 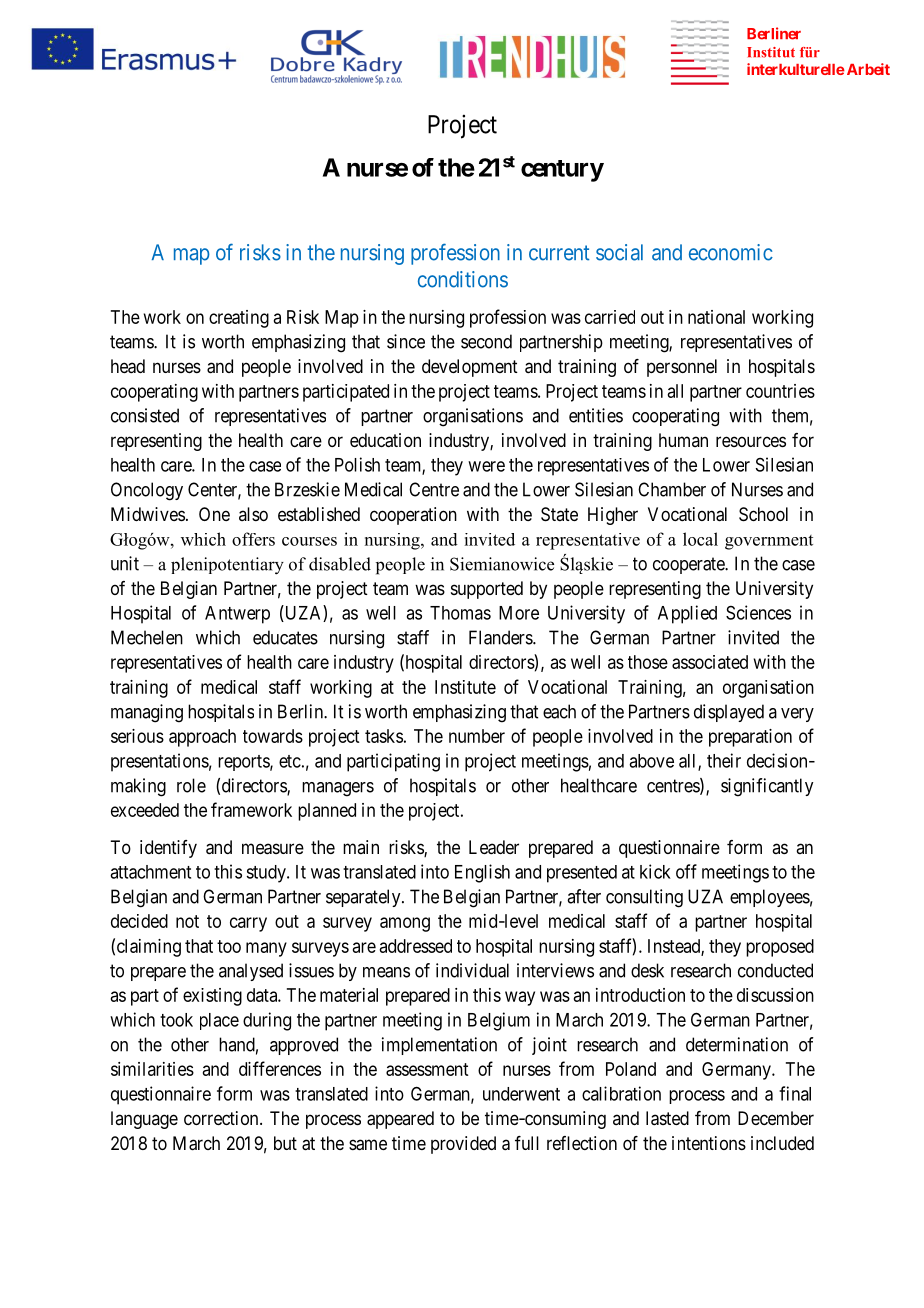 I want to click on School, so click(x=763, y=514).
